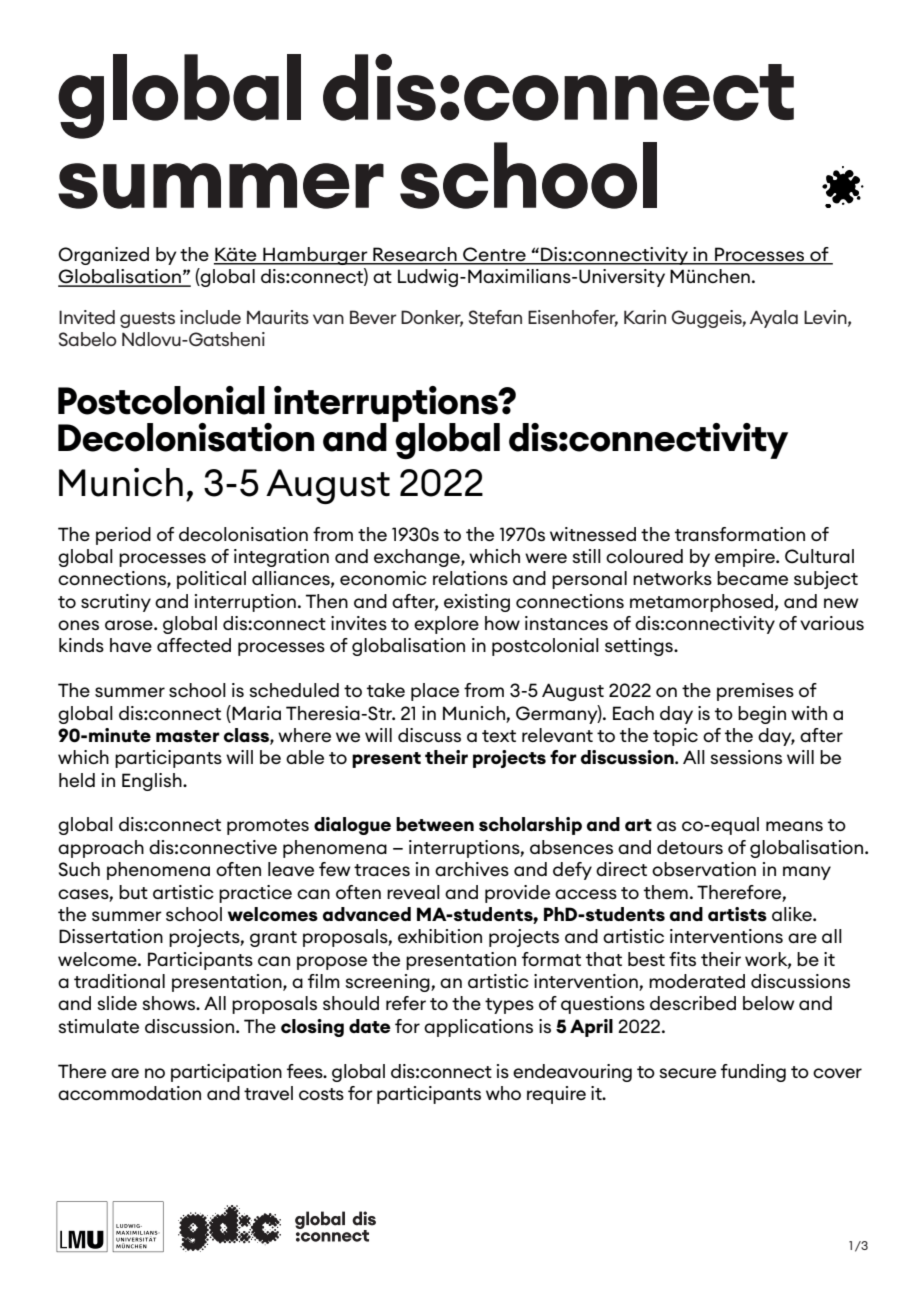 The width and height of the screenshot is (924, 1308). What do you see at coordinates (440, 936) in the screenshot?
I see `exhibition` at bounding box center [440, 936].
